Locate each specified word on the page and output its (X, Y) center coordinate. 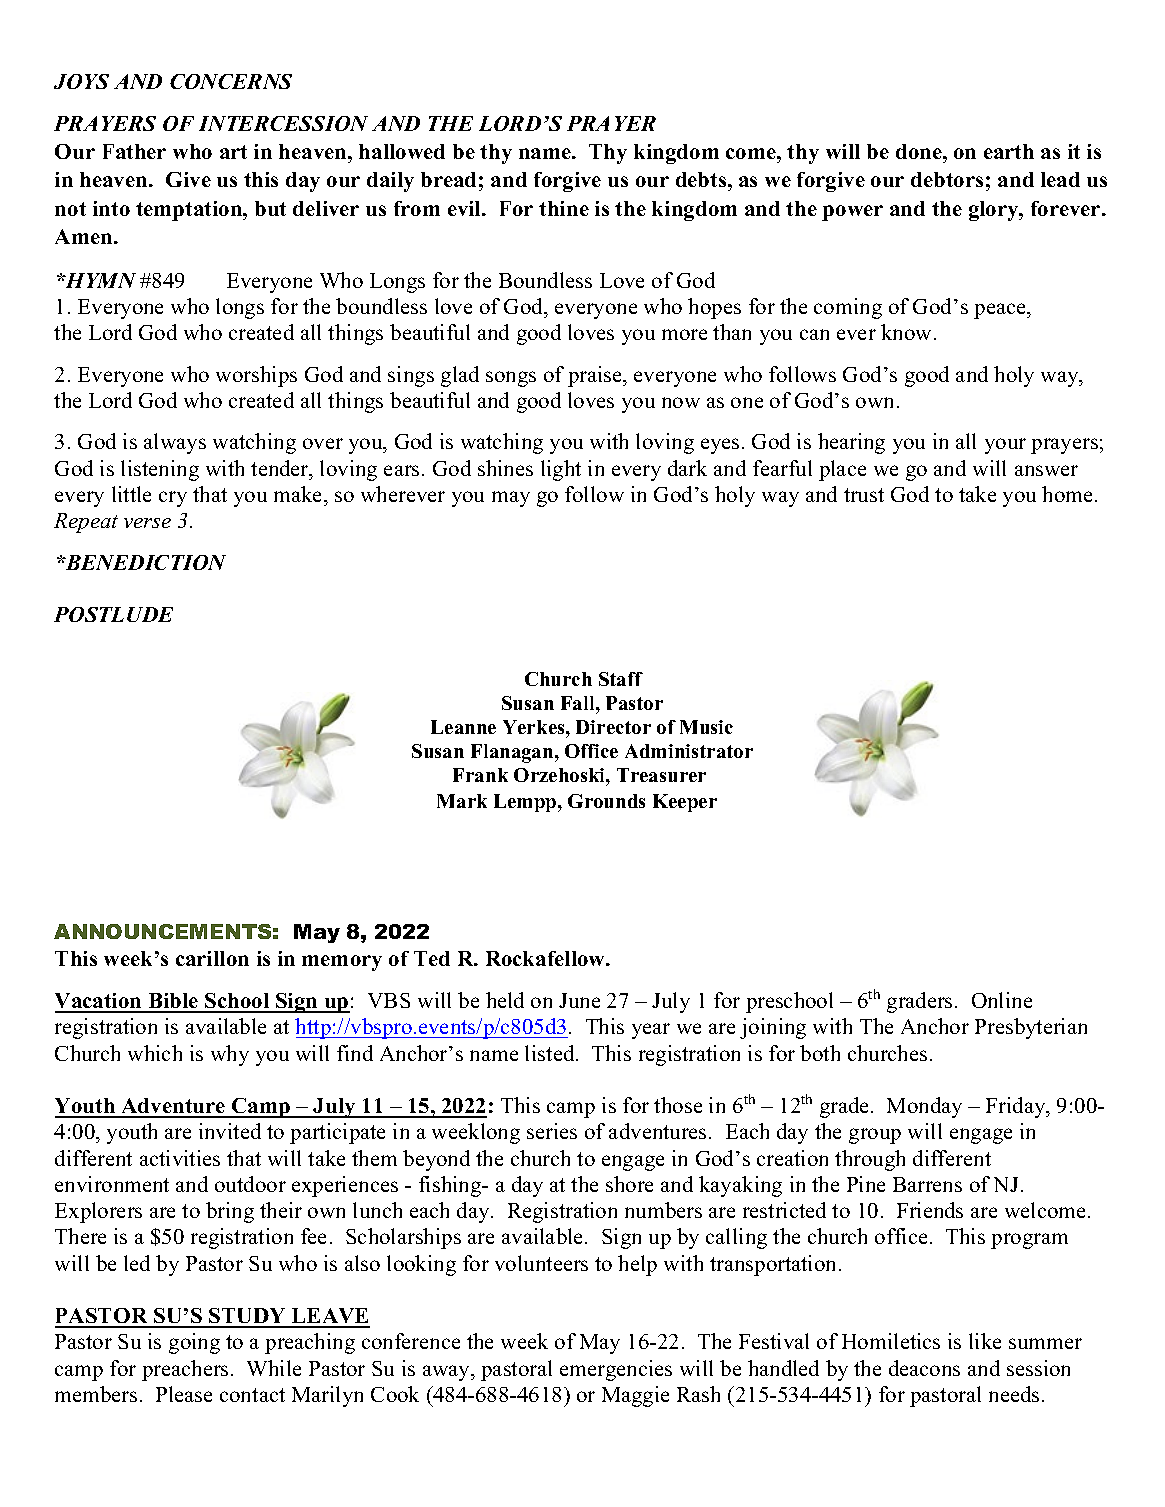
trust (864, 495)
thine (564, 208)
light (561, 470)
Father (134, 151)
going (194, 1343)
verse (147, 523)
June (579, 1000)
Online (1002, 1000)
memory (342, 963)
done (920, 151)
